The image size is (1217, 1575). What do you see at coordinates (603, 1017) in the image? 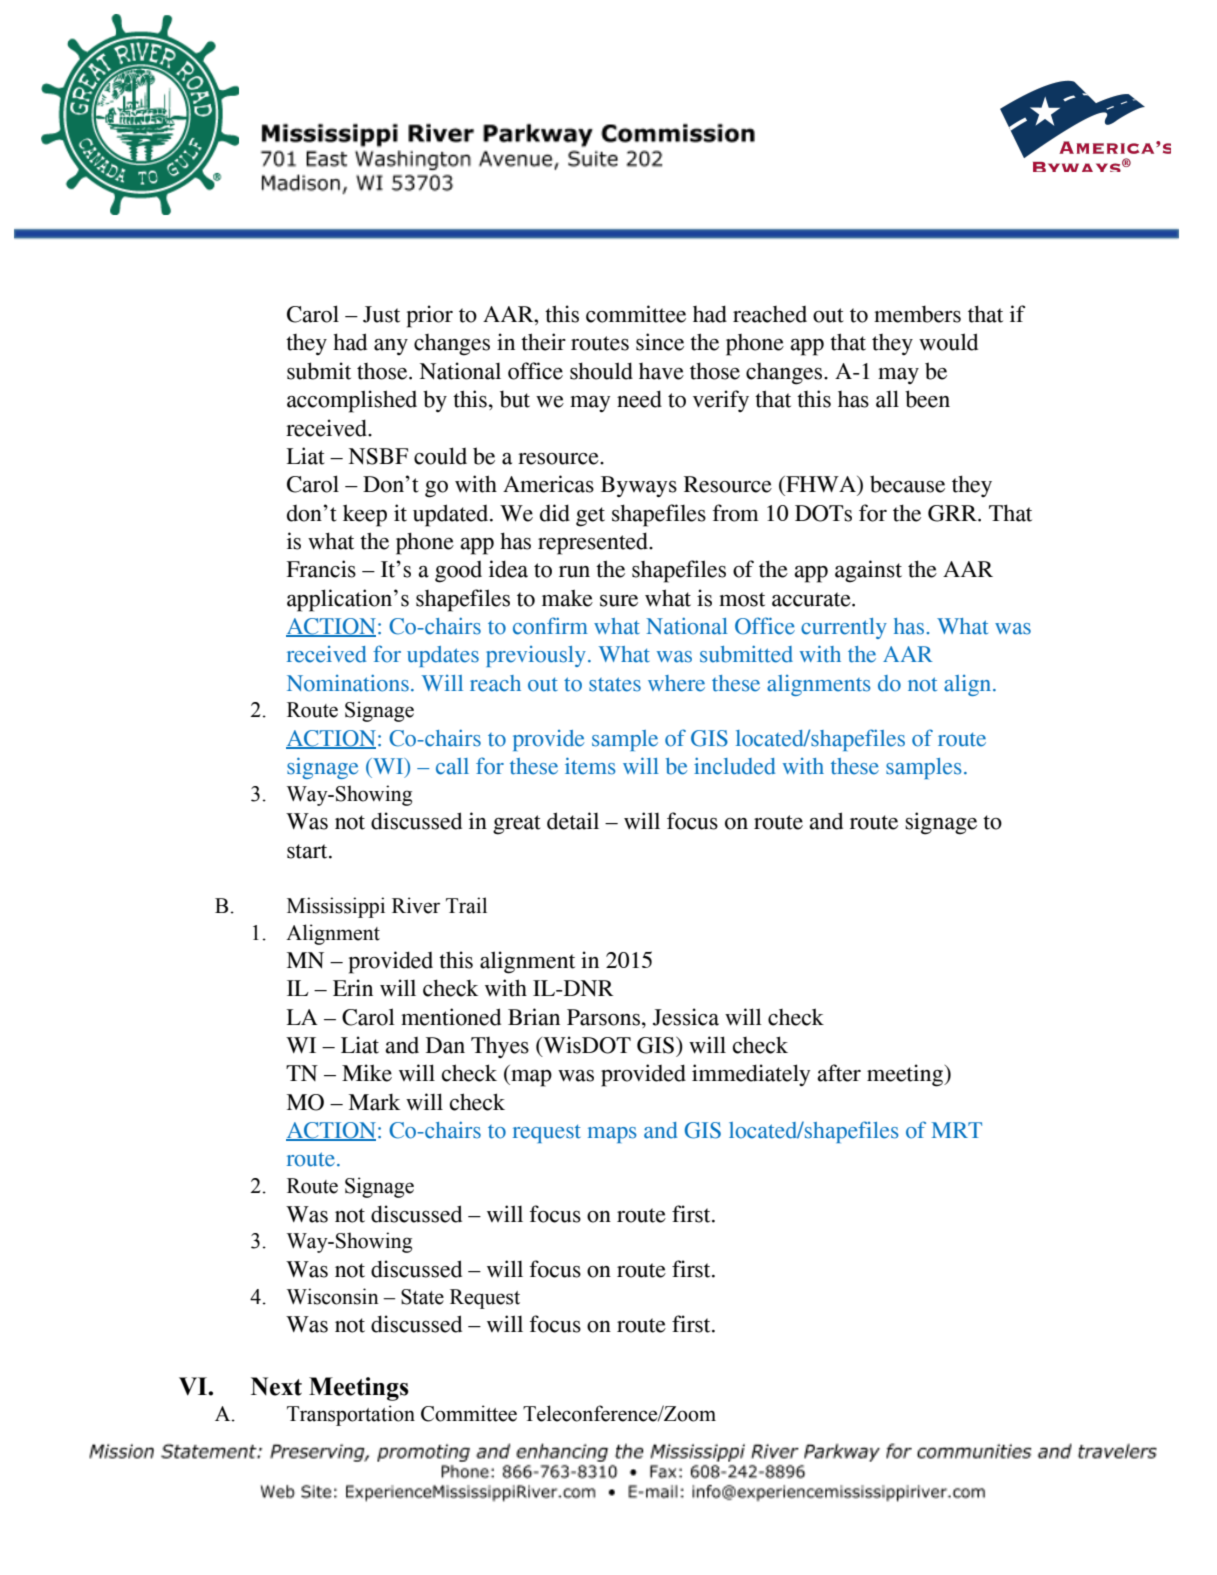
I see `Parsons` at bounding box center [603, 1017].
